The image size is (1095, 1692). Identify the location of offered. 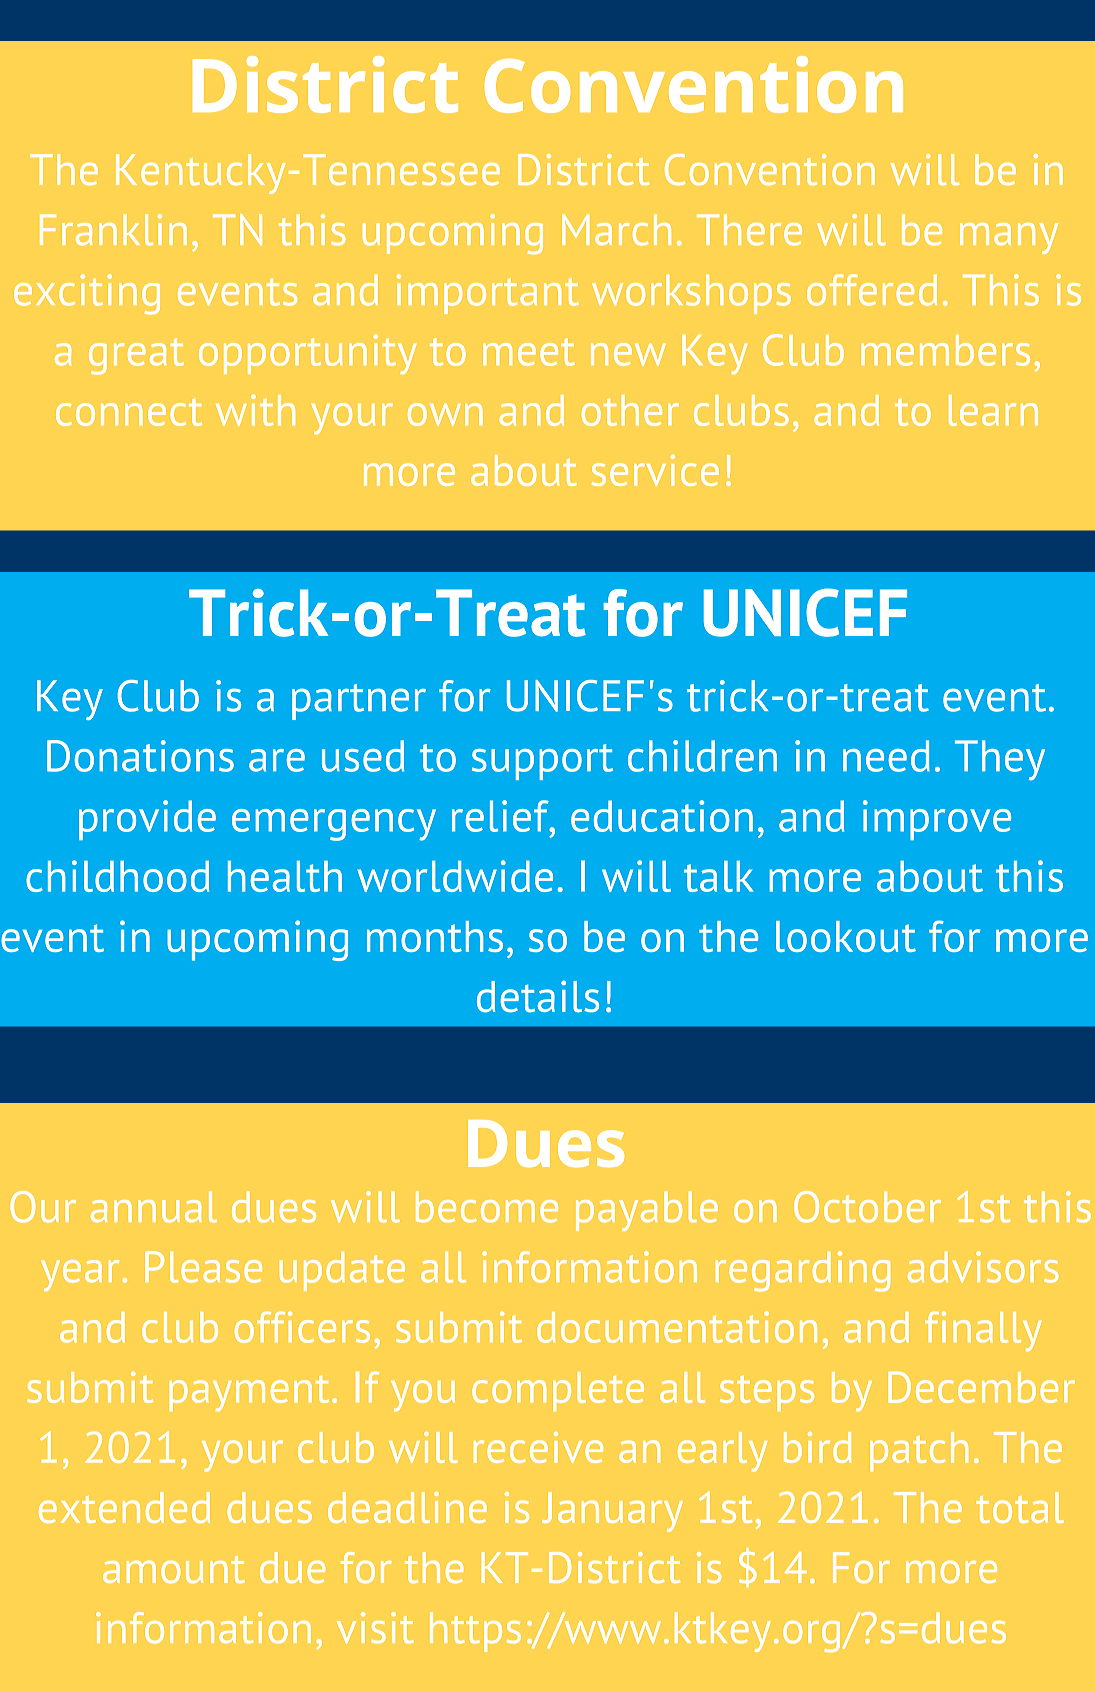
(872, 290).
